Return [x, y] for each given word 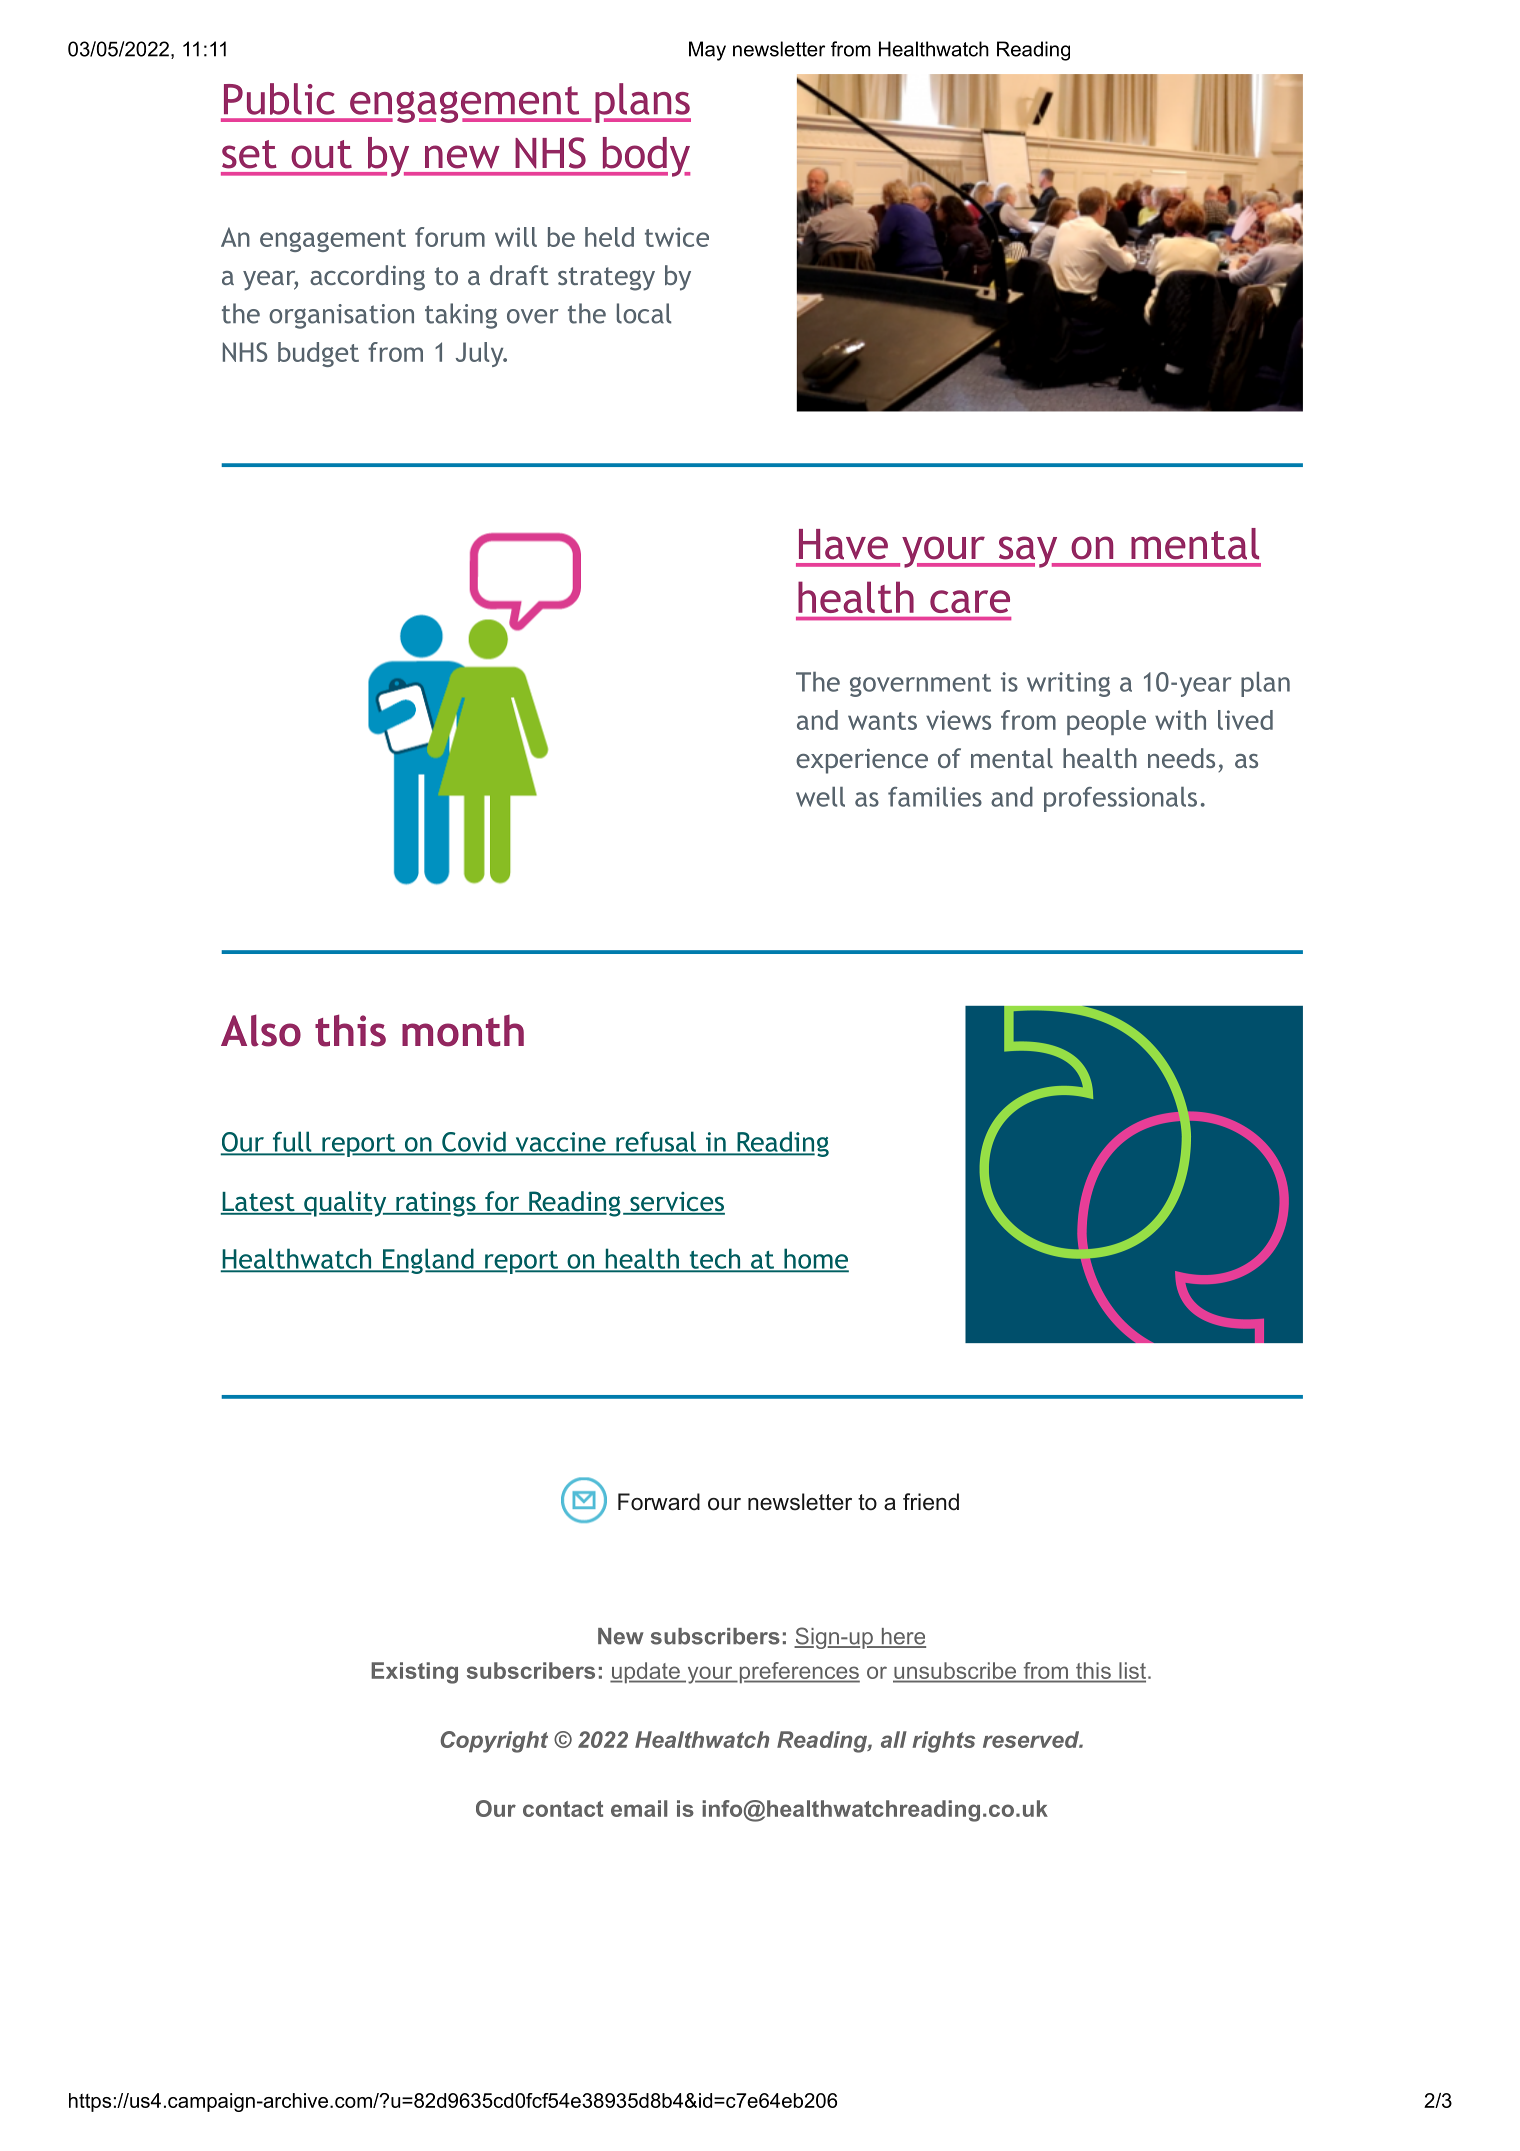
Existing [414, 1673]
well [820, 797]
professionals [1120, 799]
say [1028, 552]
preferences [798, 1673]
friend [931, 1502]
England [428, 1261]
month [463, 1031]
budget [318, 354]
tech [714, 1260]
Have [843, 544]
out [321, 154]
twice [677, 237]
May [707, 51]
